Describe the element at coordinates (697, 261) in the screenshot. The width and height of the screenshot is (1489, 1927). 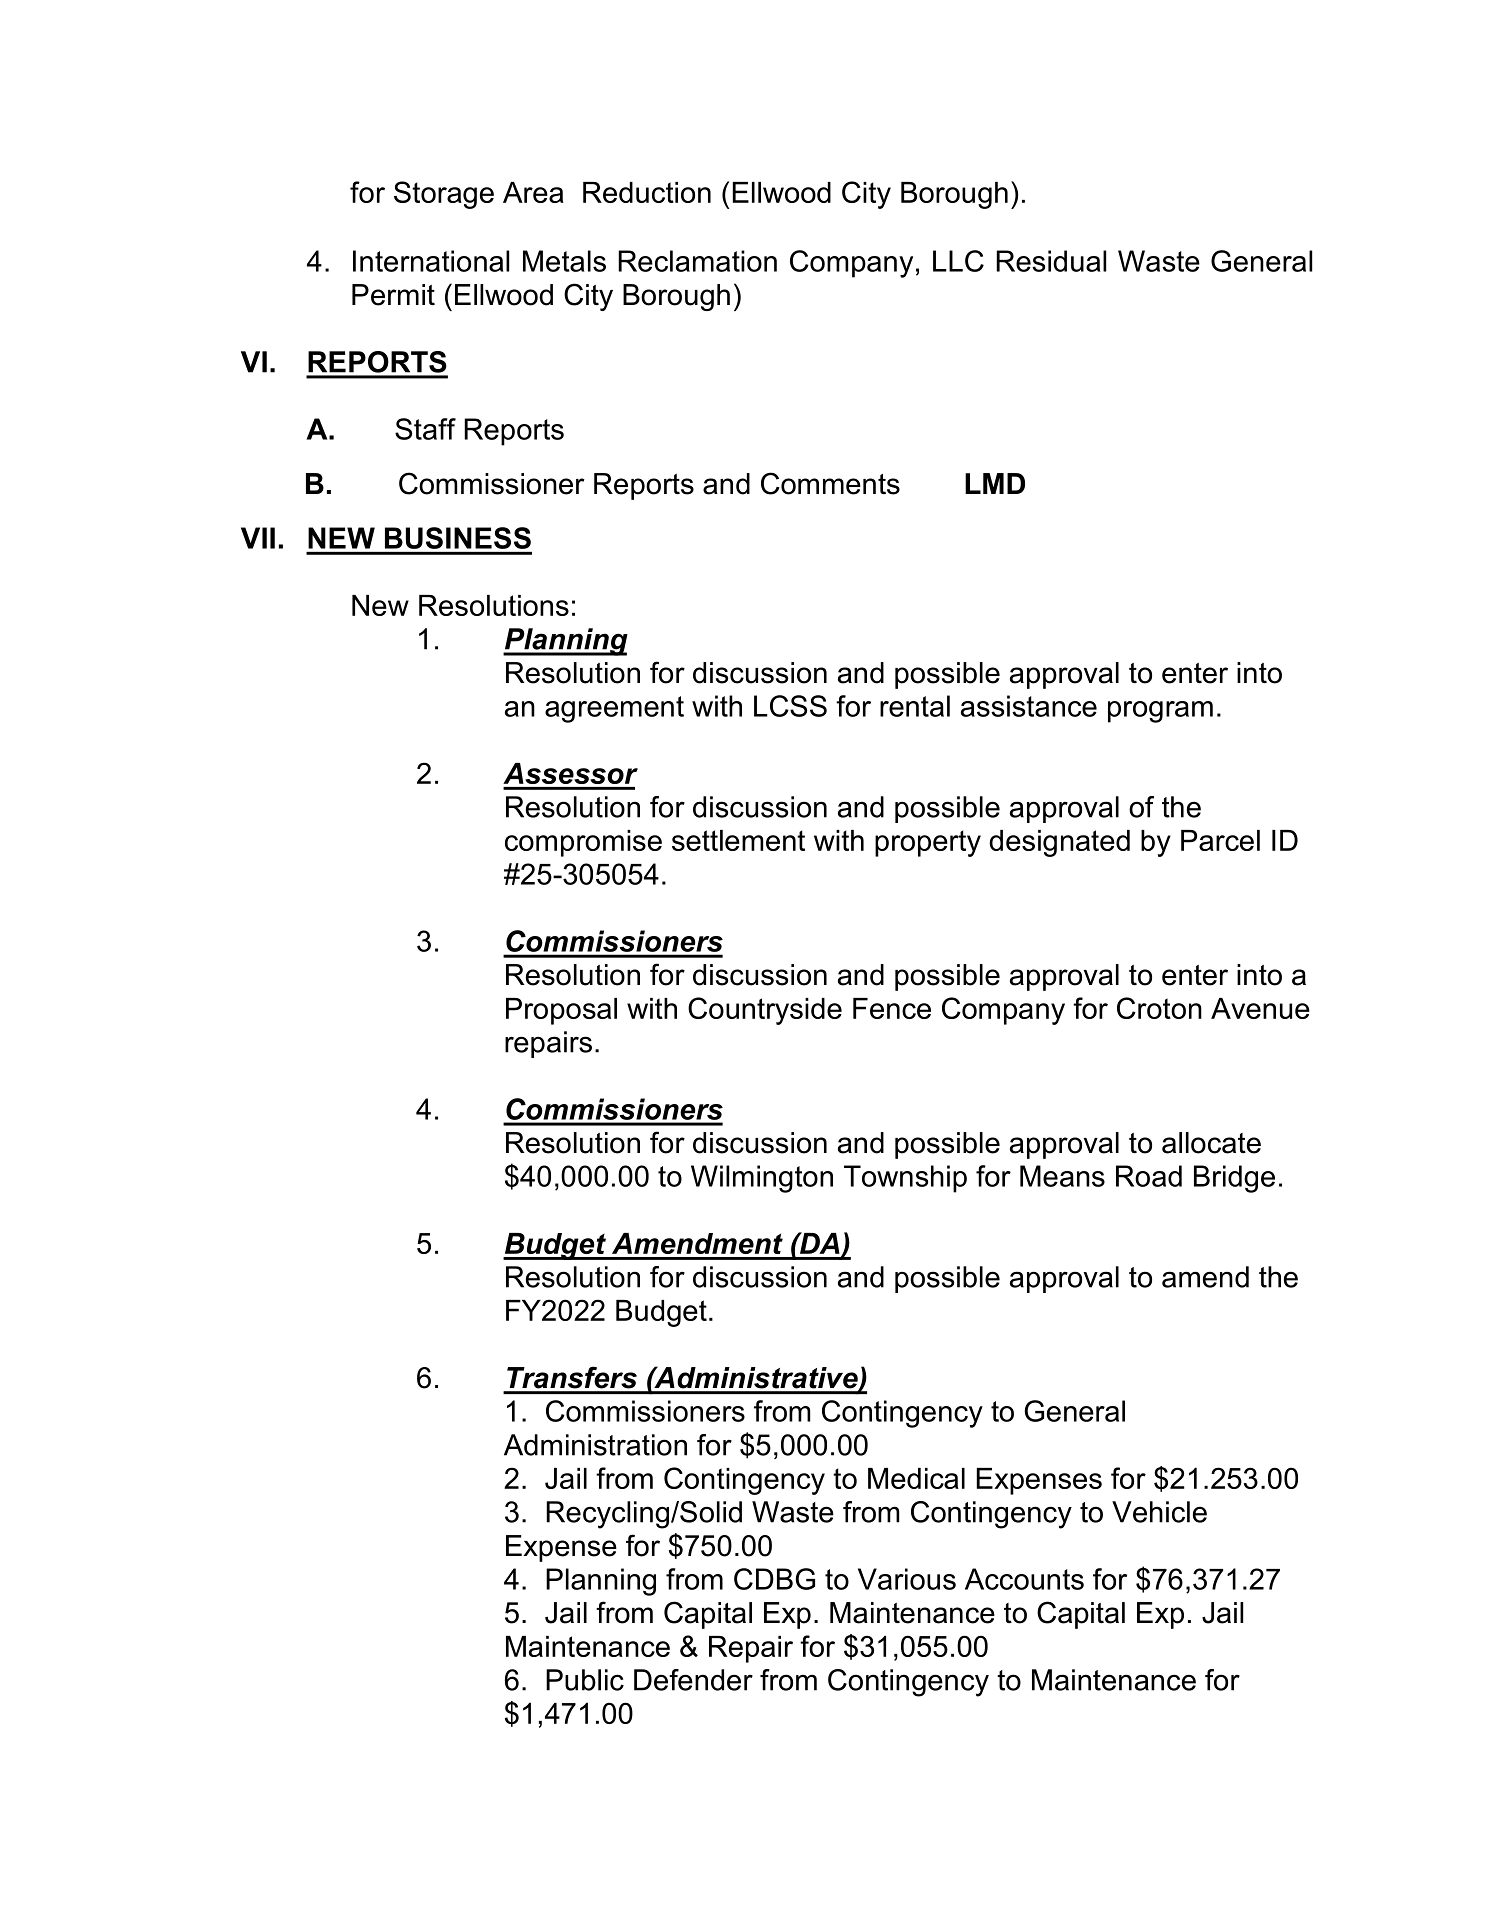
I see `Reclamation` at that location.
